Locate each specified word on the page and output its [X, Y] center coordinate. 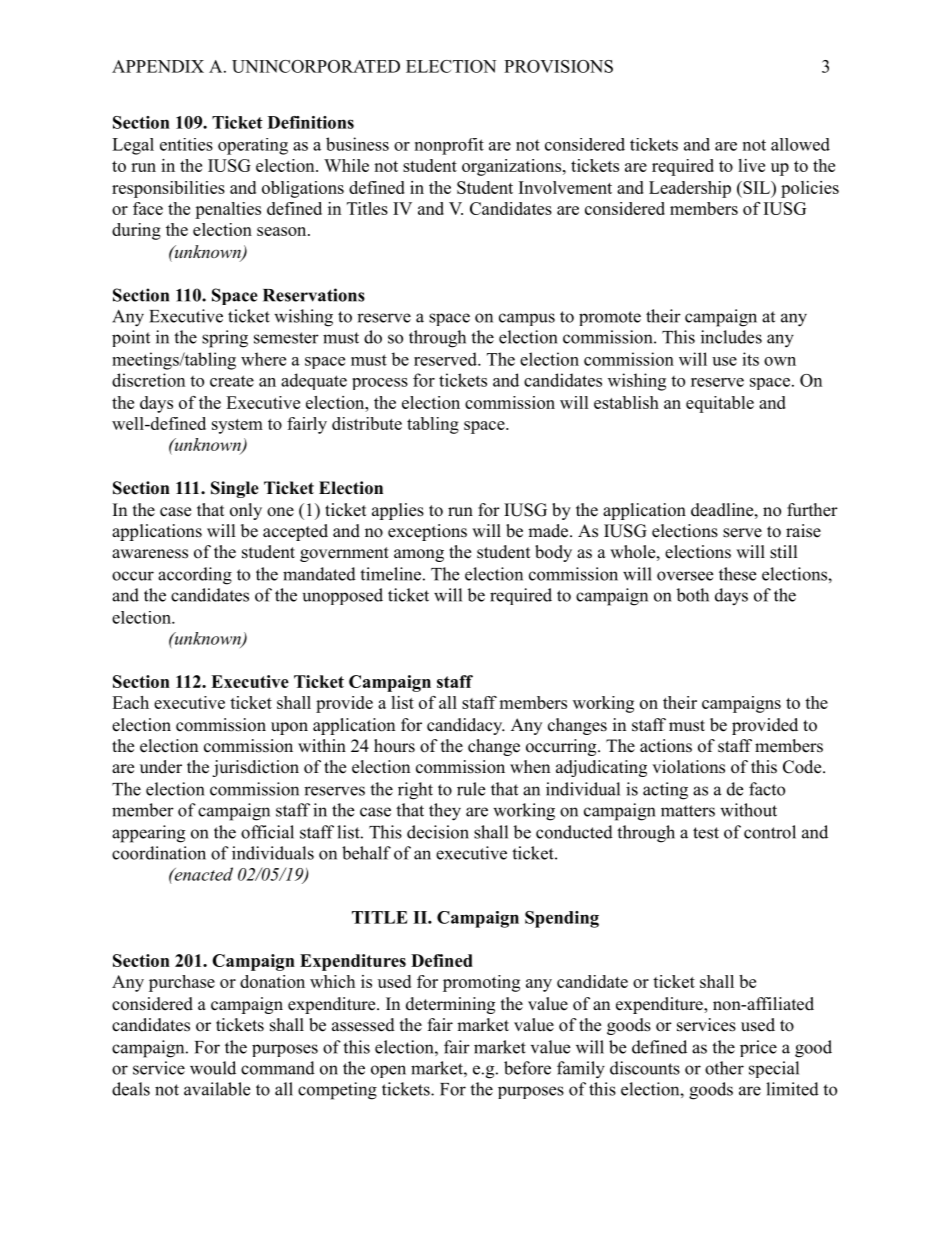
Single [235, 489]
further [812, 510]
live [751, 165]
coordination [159, 853]
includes [731, 337]
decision [438, 832]
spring [225, 339]
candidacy [466, 726]
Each [130, 702]
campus [527, 319]
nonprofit [449, 146]
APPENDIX [158, 66]
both [692, 595]
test [706, 833]
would [213, 1068]
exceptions [427, 532]
